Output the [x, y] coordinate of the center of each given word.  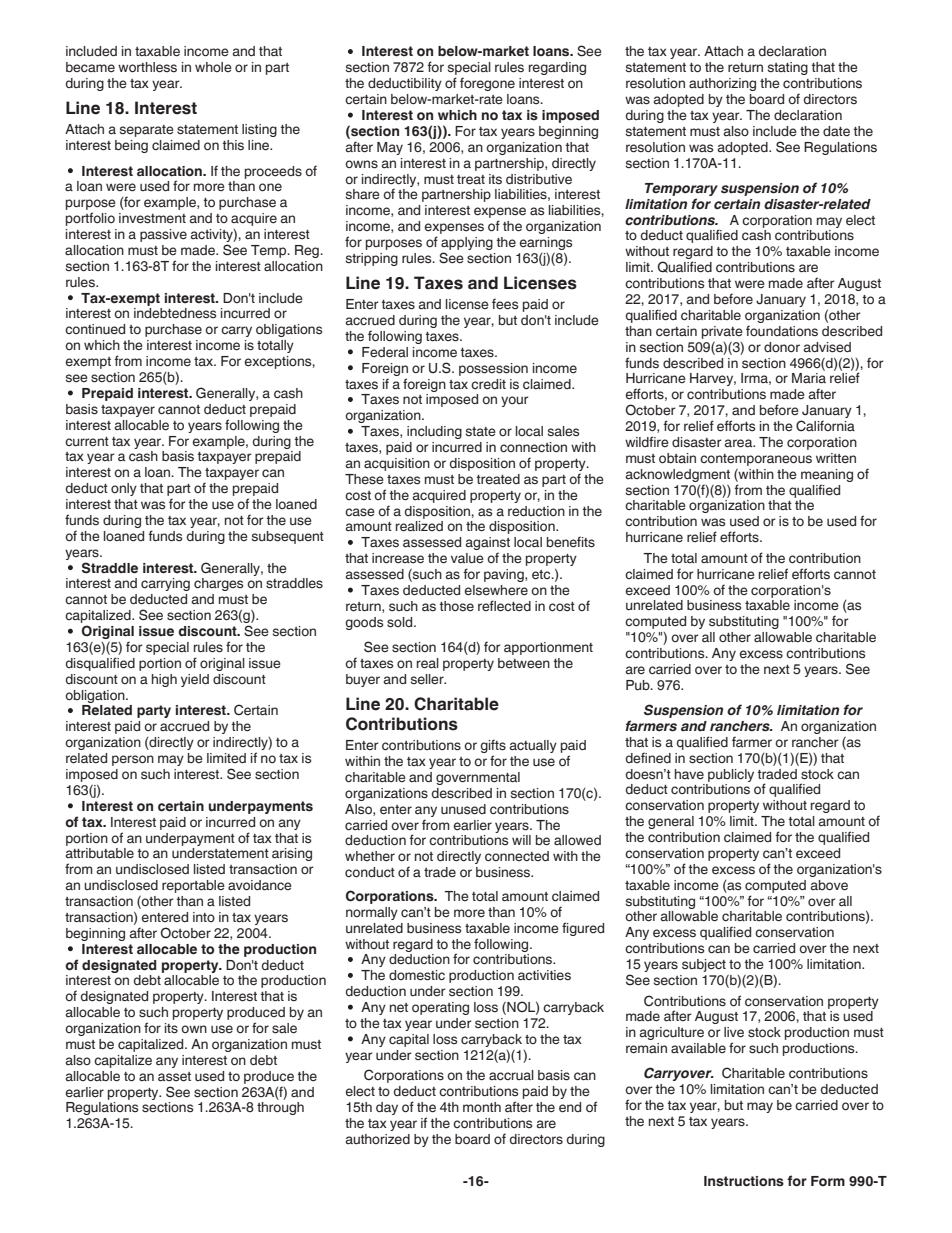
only [124, 489]
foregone [487, 84]
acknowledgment [677, 475]
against [487, 545]
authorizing [722, 84]
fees [505, 304]
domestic [417, 975]
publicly [731, 775]
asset [174, 1077]
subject [704, 965]
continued [95, 329]
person [133, 760]
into [204, 917]
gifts [493, 747]
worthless [147, 67]
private [722, 332]
